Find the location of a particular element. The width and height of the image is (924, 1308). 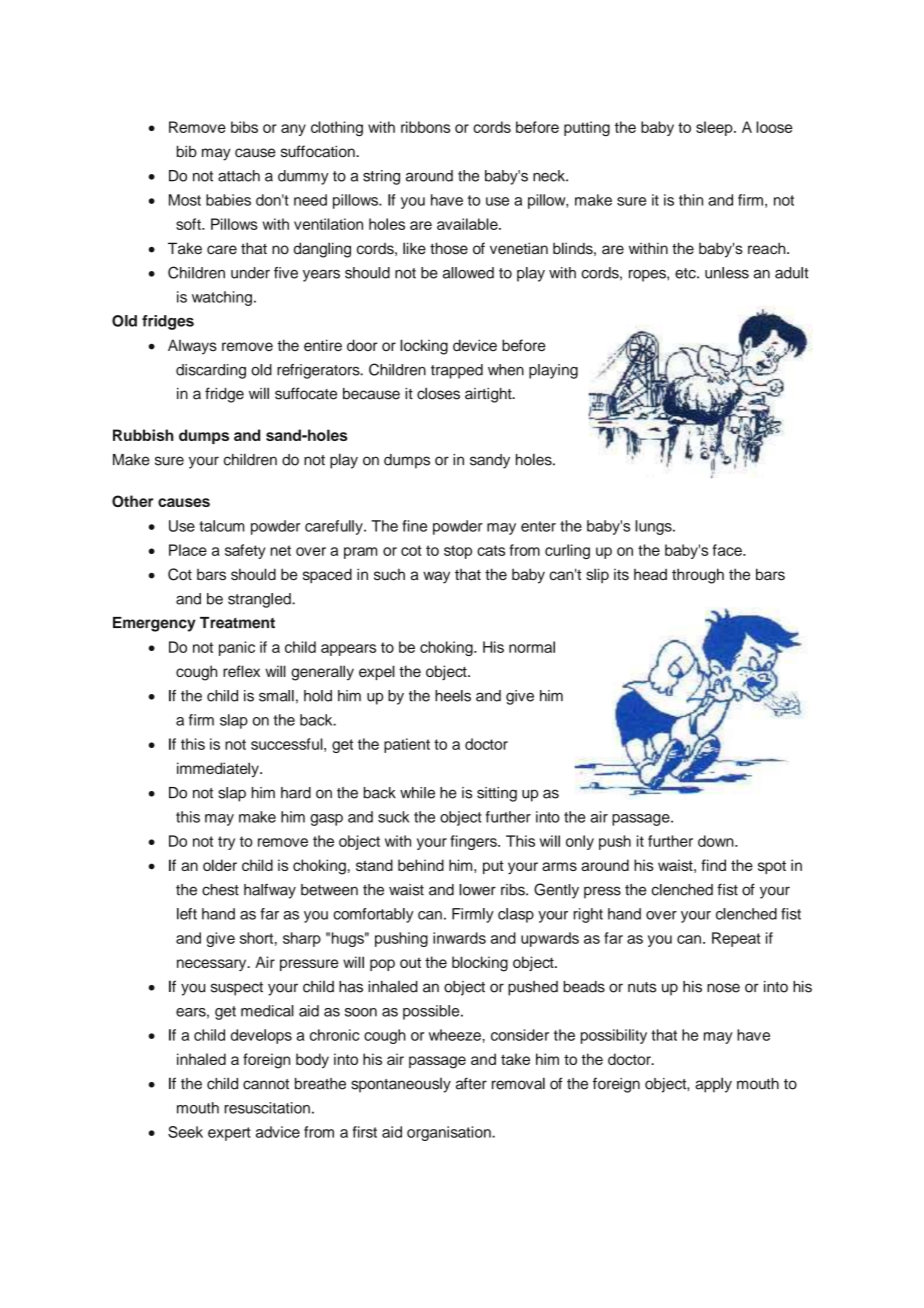

expert is located at coordinates (229, 1134).
